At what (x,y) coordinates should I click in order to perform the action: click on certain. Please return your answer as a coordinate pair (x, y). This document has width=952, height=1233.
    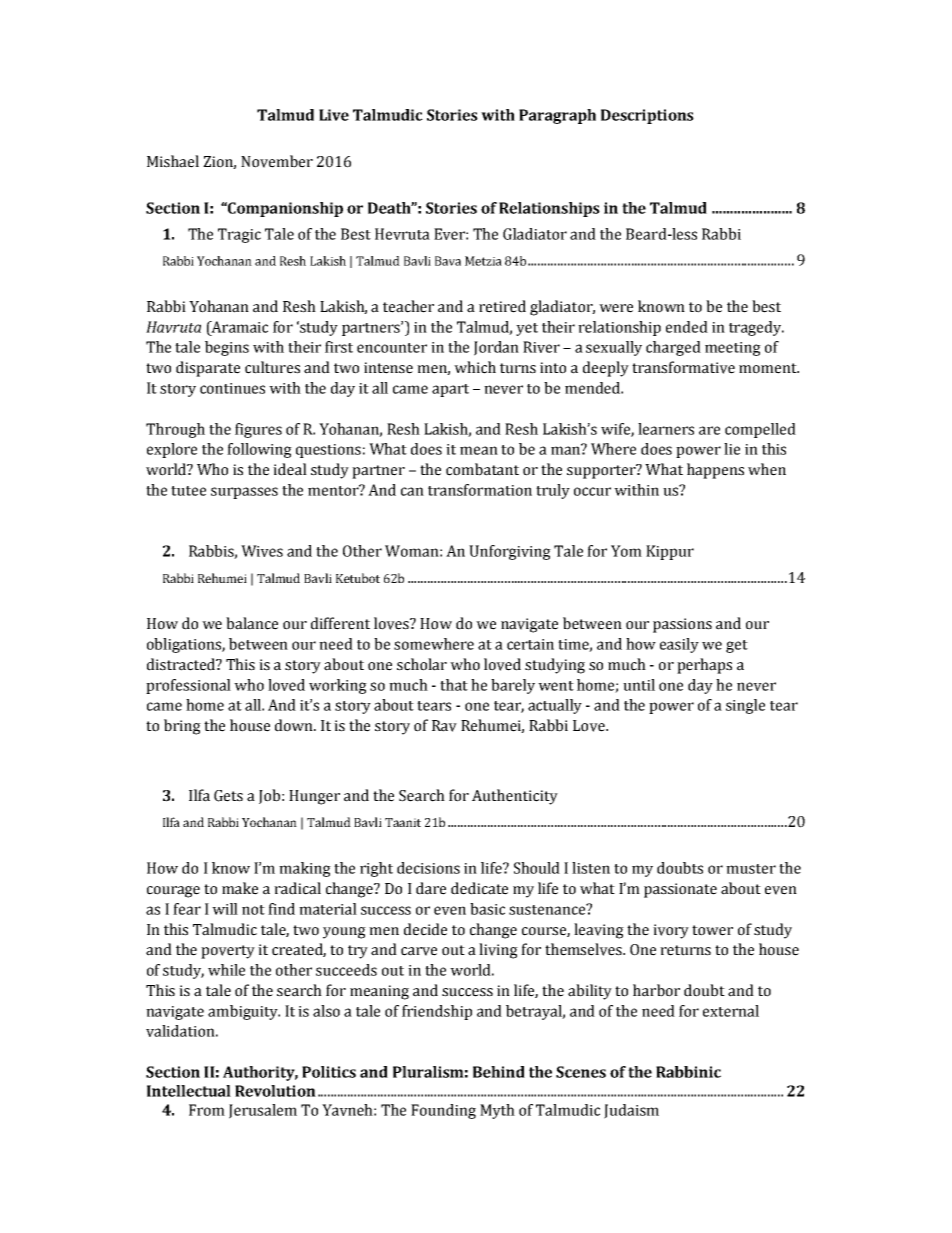
    Looking at the image, I should click on (530, 644).
